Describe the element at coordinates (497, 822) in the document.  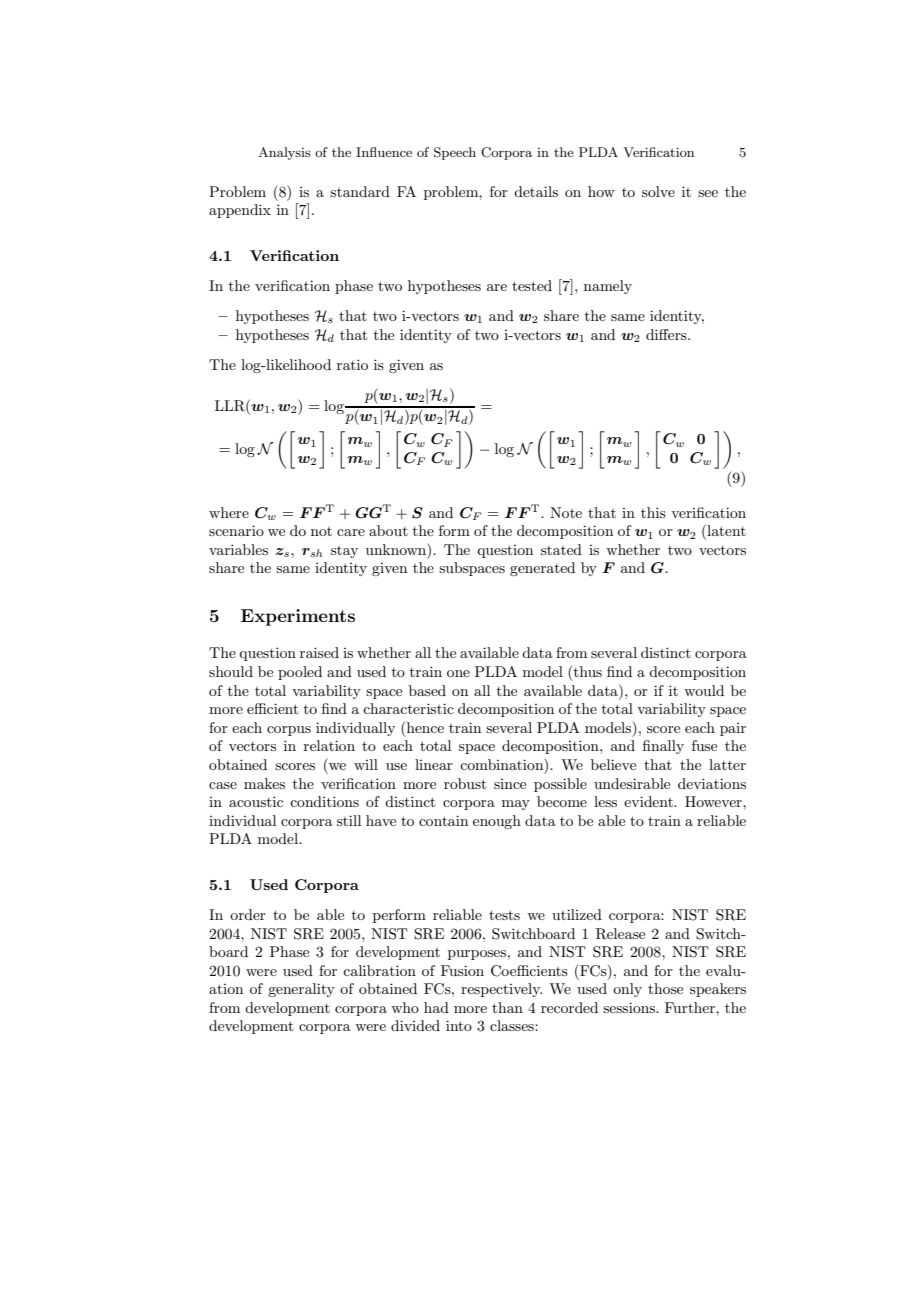
I see `enough` at that location.
